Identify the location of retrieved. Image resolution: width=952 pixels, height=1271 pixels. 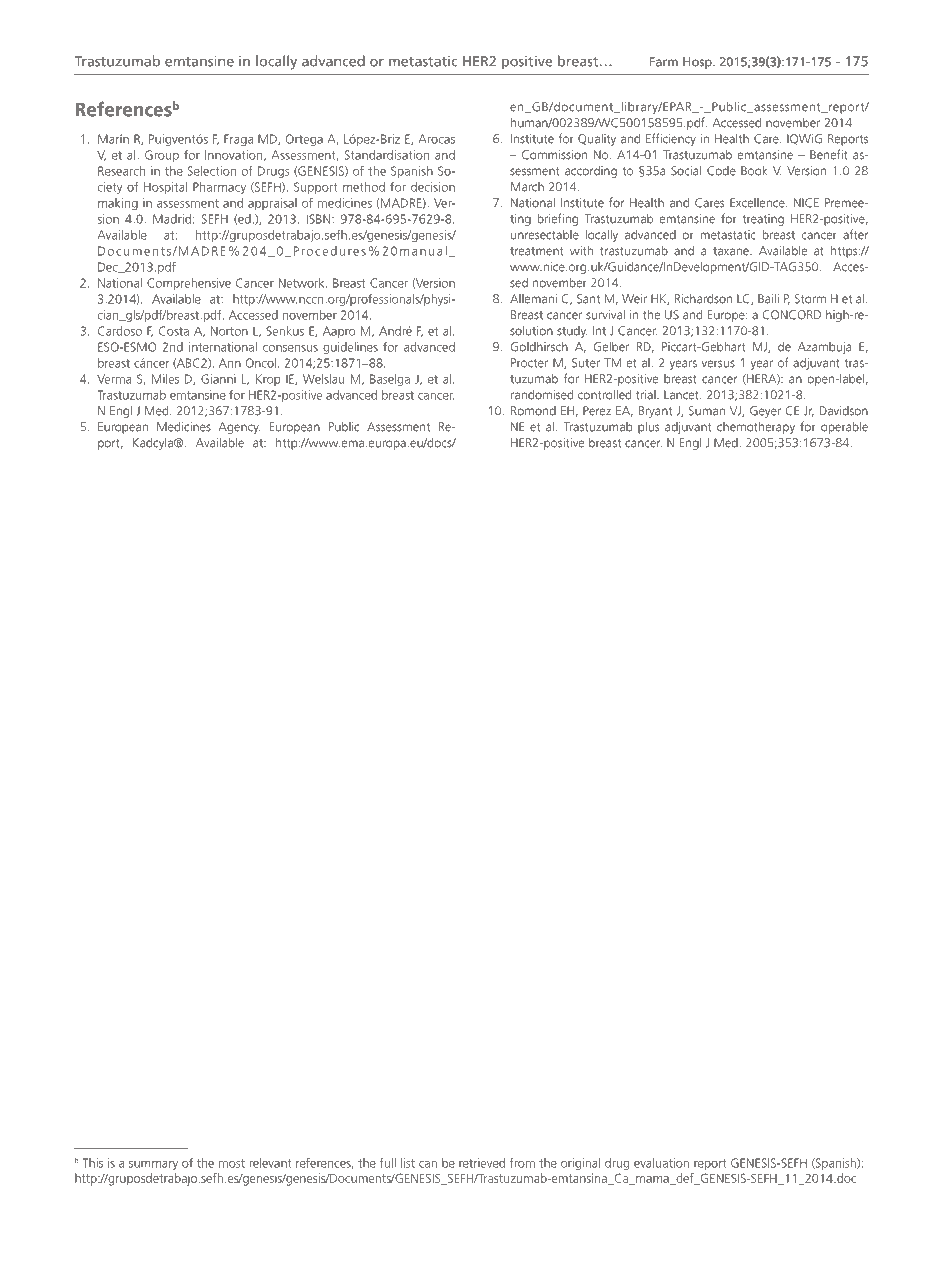
(482, 1163).
